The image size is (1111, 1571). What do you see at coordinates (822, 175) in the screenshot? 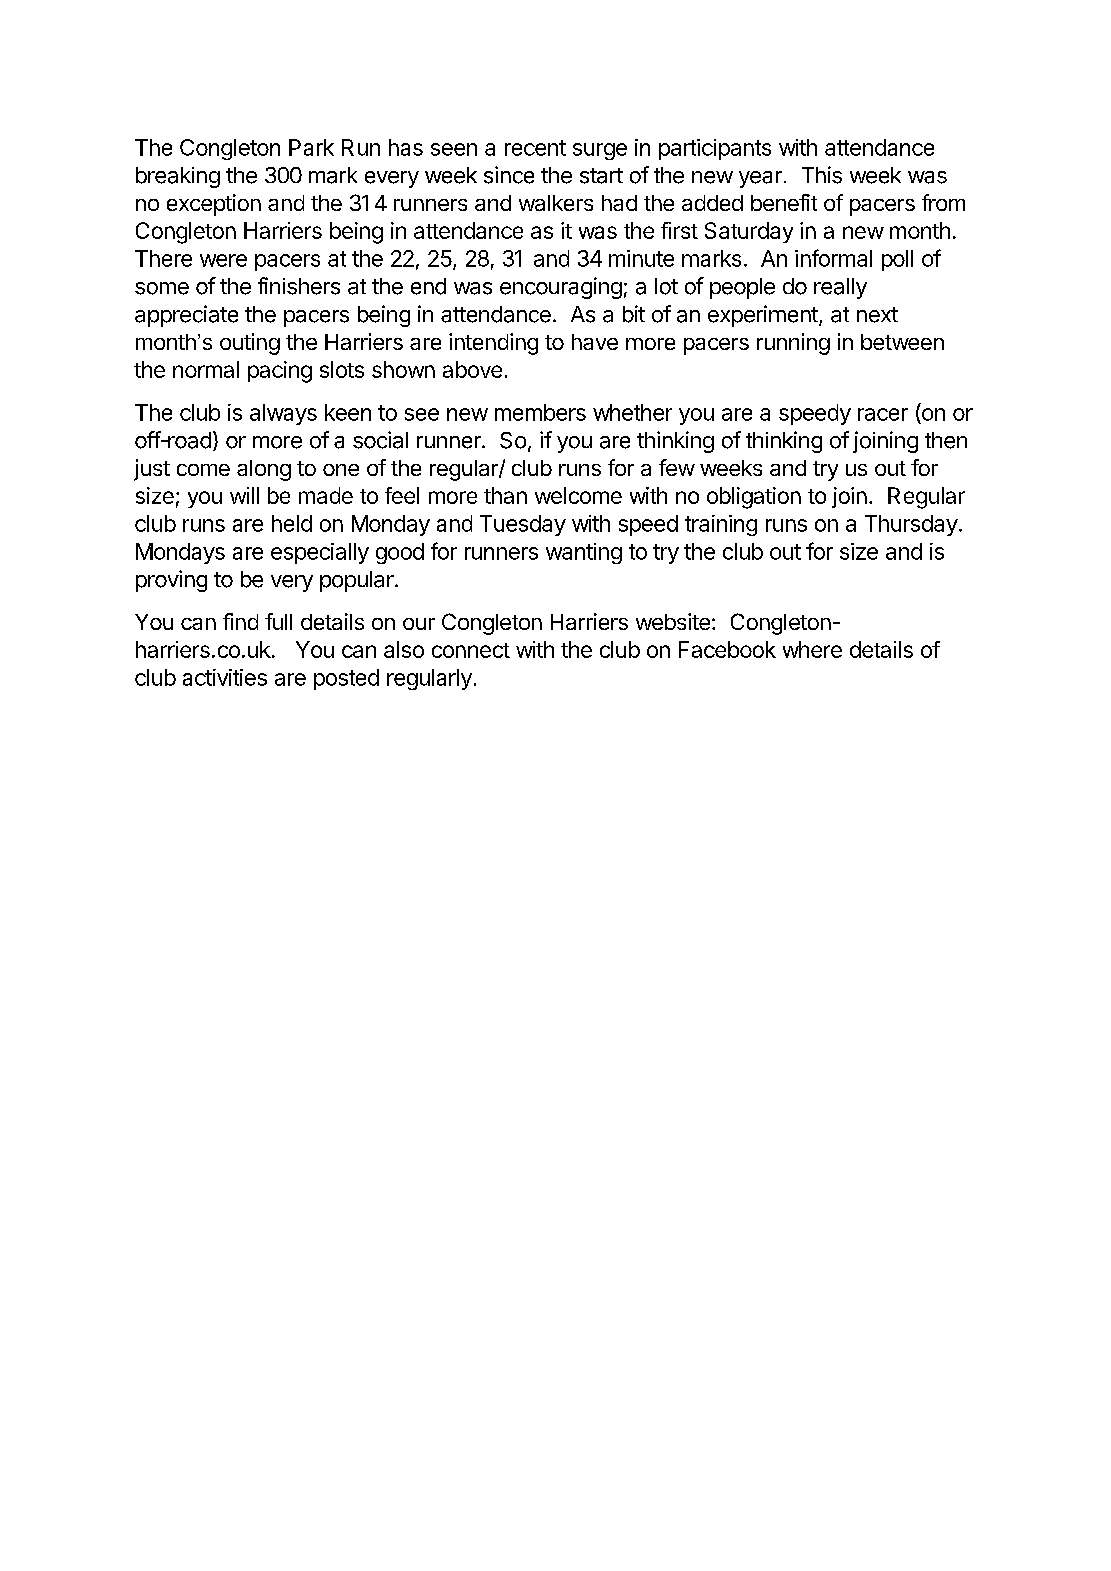
I see `This` at bounding box center [822, 175].
